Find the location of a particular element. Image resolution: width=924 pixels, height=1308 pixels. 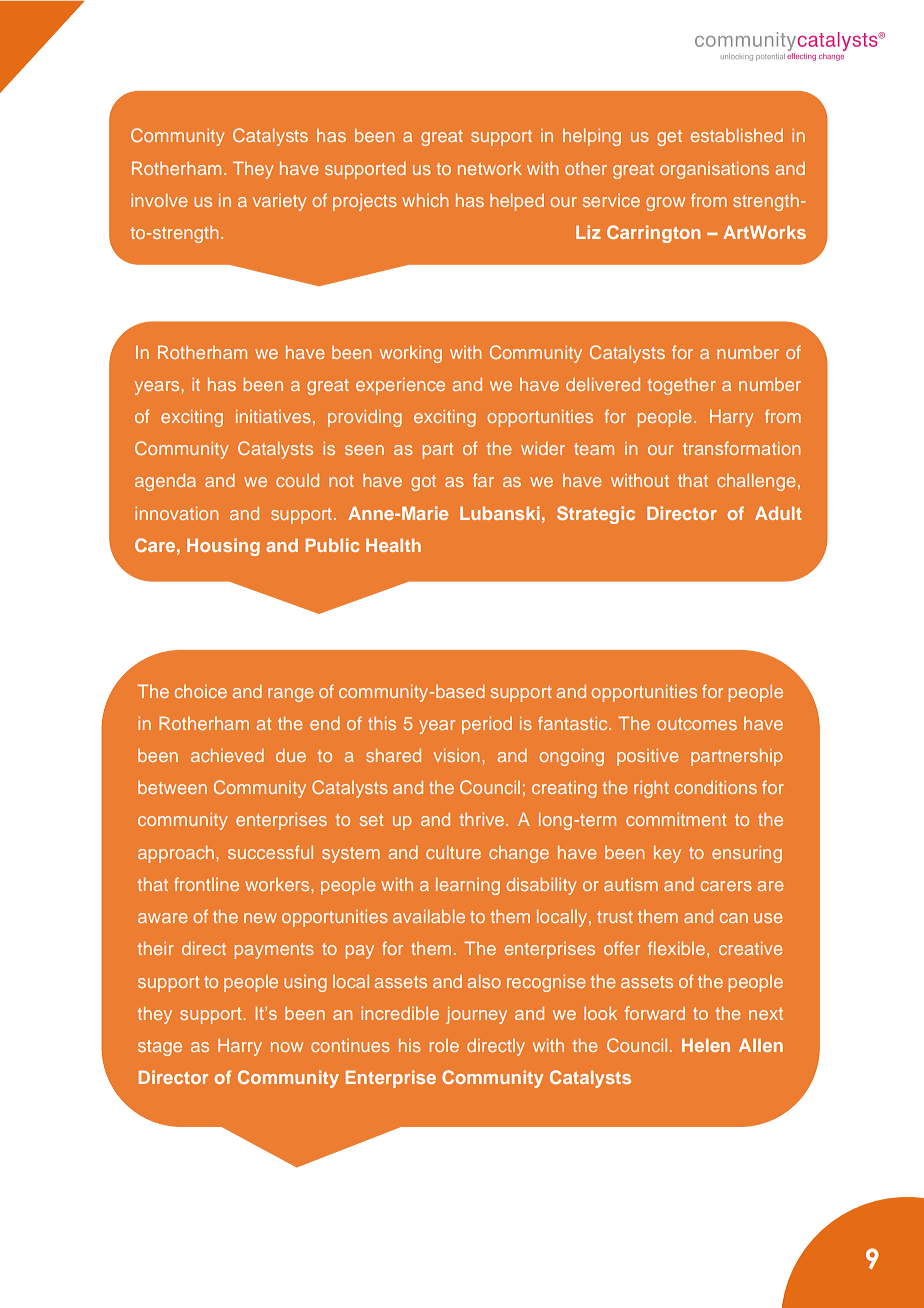

culture is located at coordinates (453, 852).
